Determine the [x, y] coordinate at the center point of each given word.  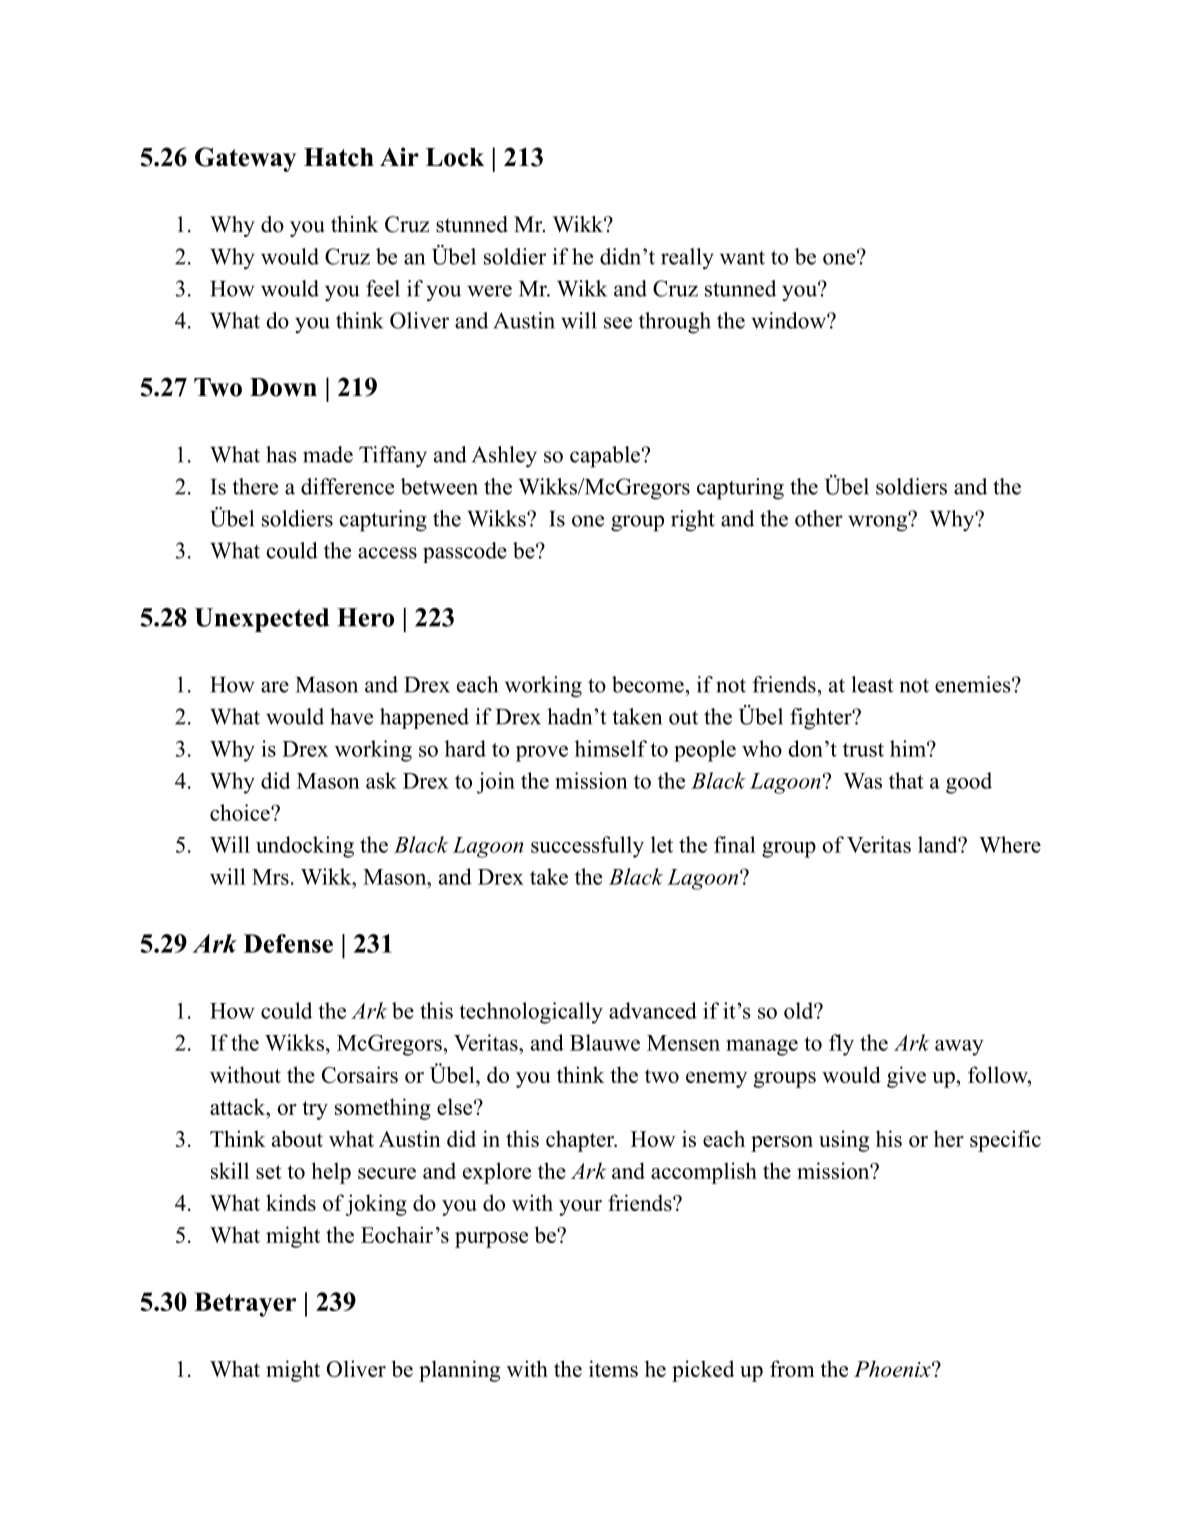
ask [381, 780]
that [906, 780]
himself [611, 748]
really [687, 259]
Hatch [339, 157]
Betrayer [245, 1304]
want [742, 258]
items [613, 1368]
